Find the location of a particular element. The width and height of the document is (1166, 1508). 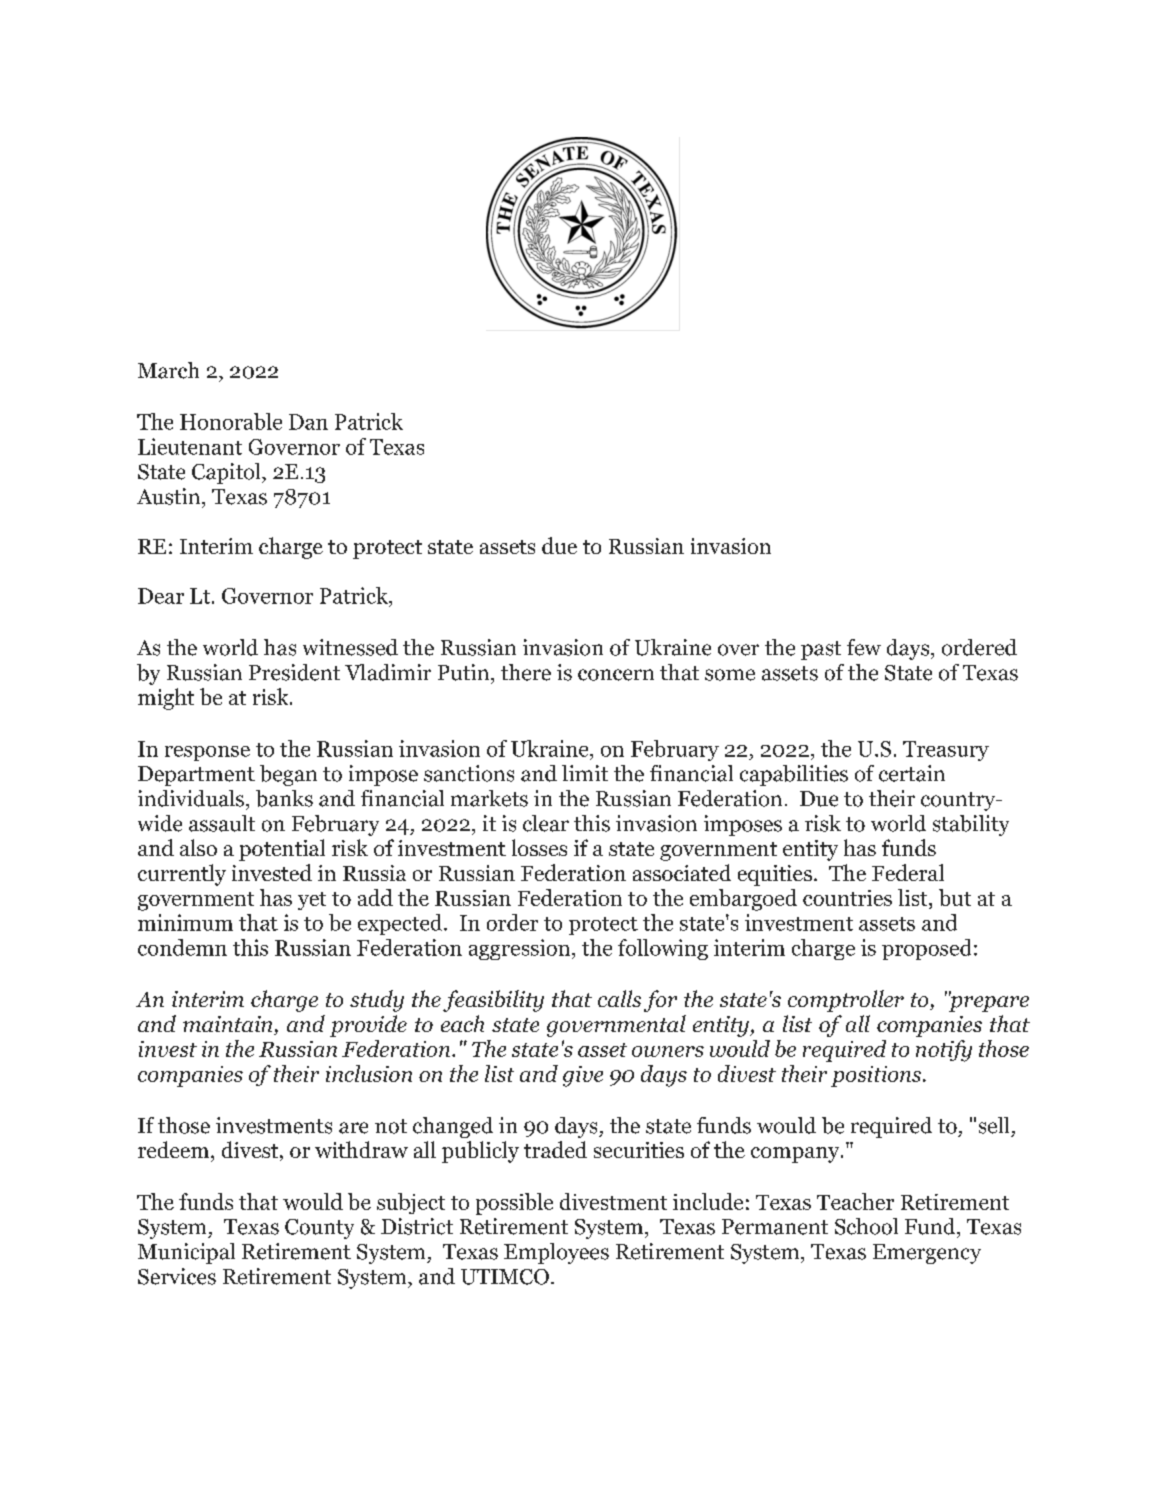

Dan is located at coordinates (308, 422).
